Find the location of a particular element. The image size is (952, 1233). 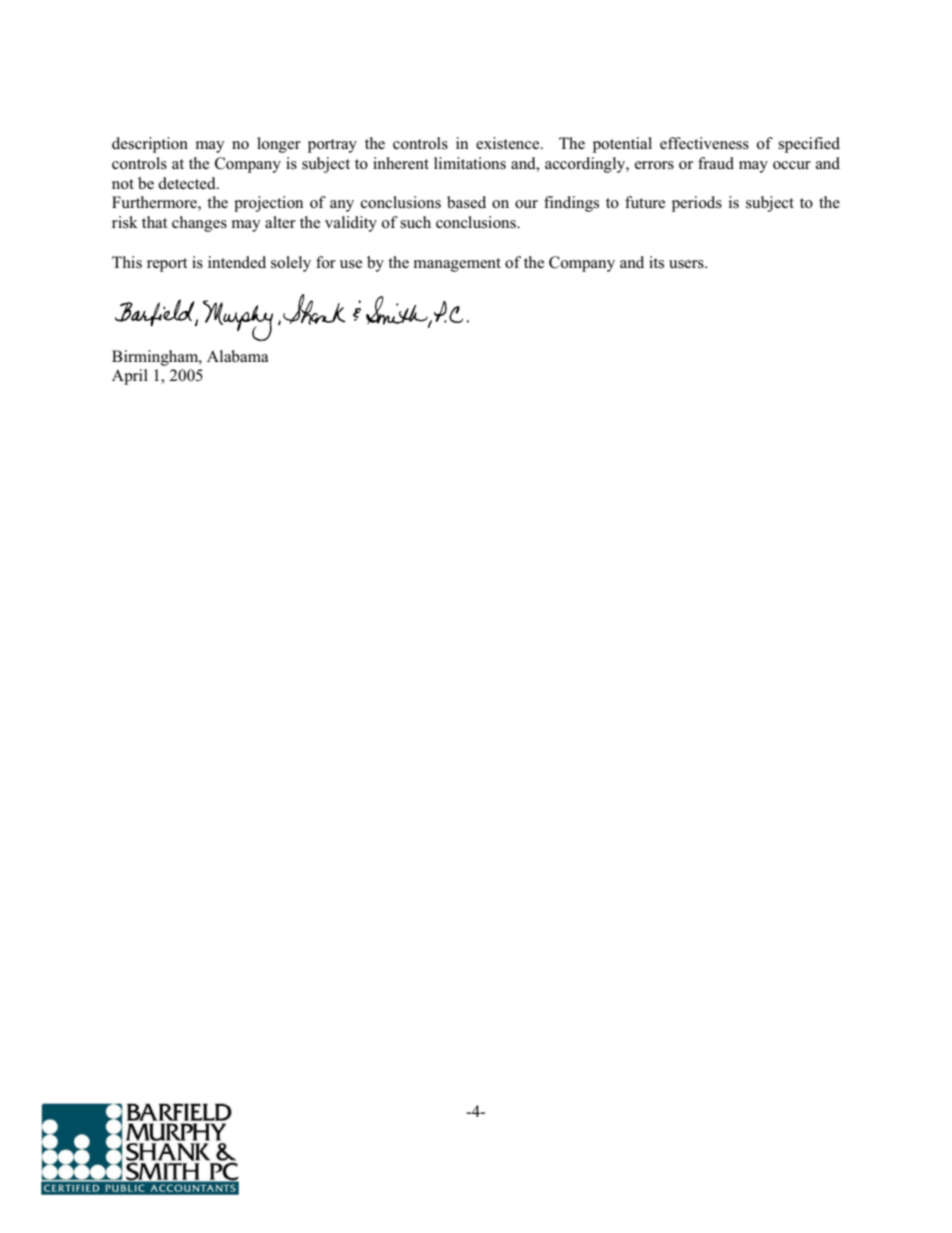

existence is located at coordinates (509, 143).
